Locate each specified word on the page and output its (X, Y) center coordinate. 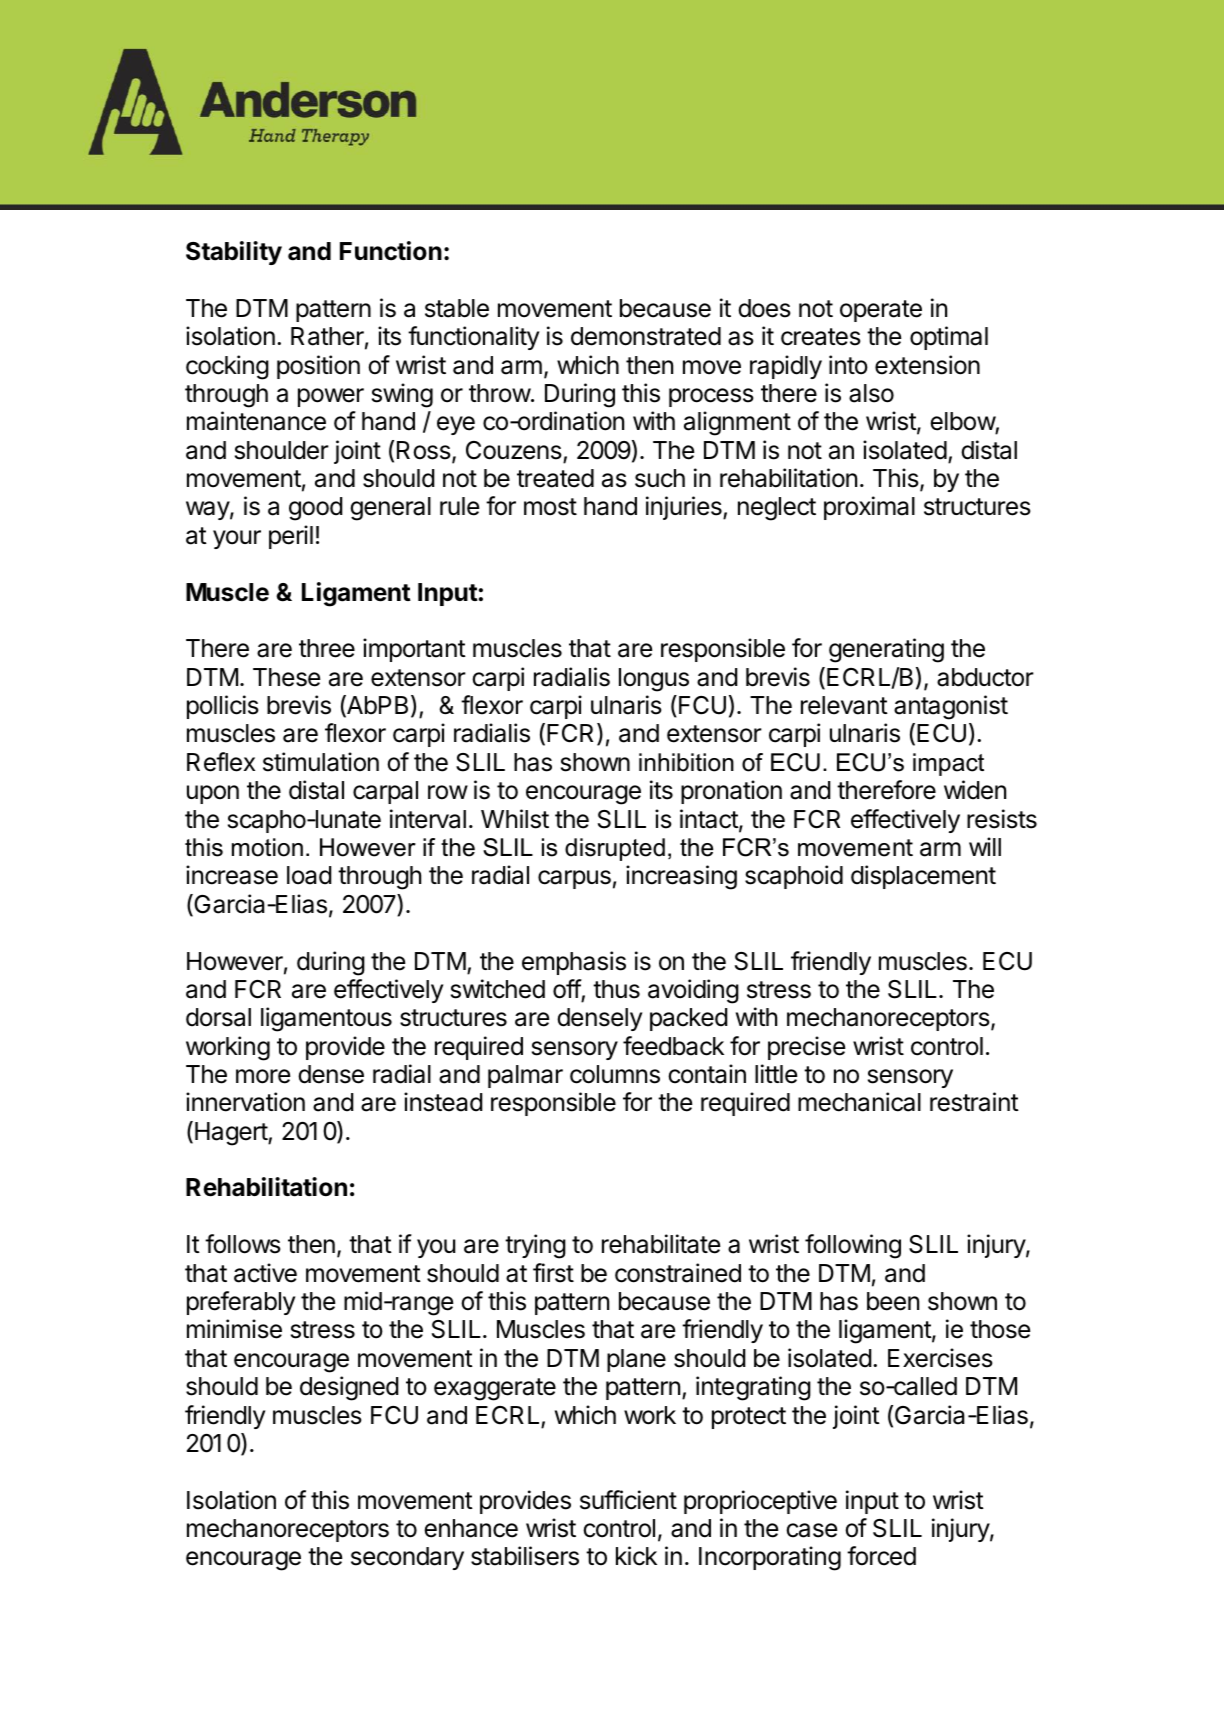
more (263, 1076)
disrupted (615, 849)
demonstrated (646, 336)
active (265, 1273)
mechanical (859, 1102)
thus (616, 989)
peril (291, 537)
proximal (869, 508)
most (550, 507)
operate (881, 311)
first (553, 1273)
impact (948, 764)
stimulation (321, 762)
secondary (407, 1558)
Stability (234, 253)
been (893, 1301)
